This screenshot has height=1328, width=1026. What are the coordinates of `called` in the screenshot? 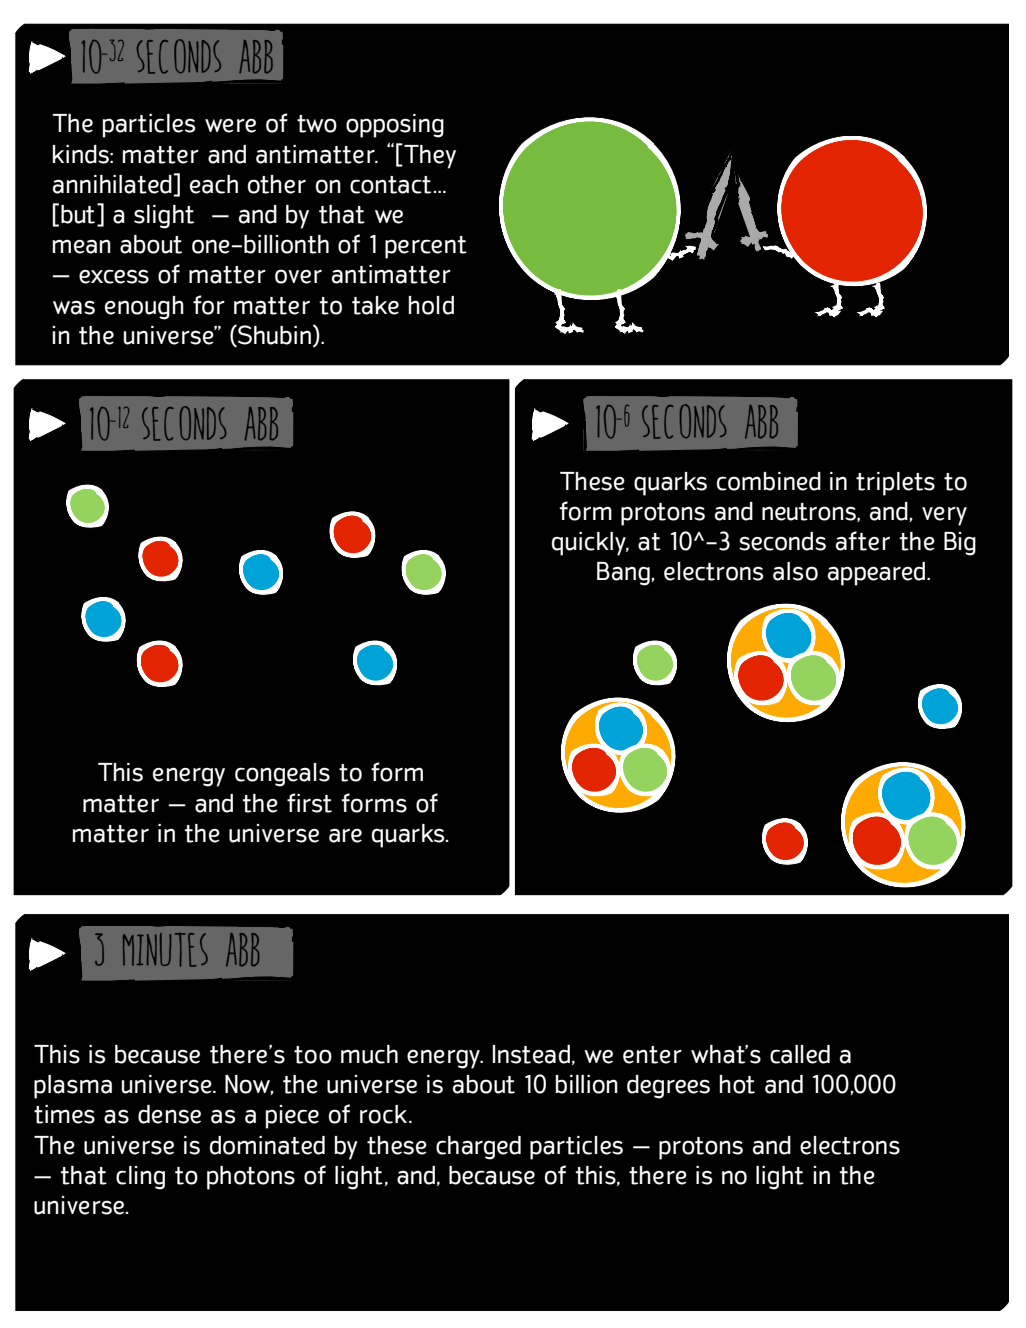 It's located at (800, 1054).
